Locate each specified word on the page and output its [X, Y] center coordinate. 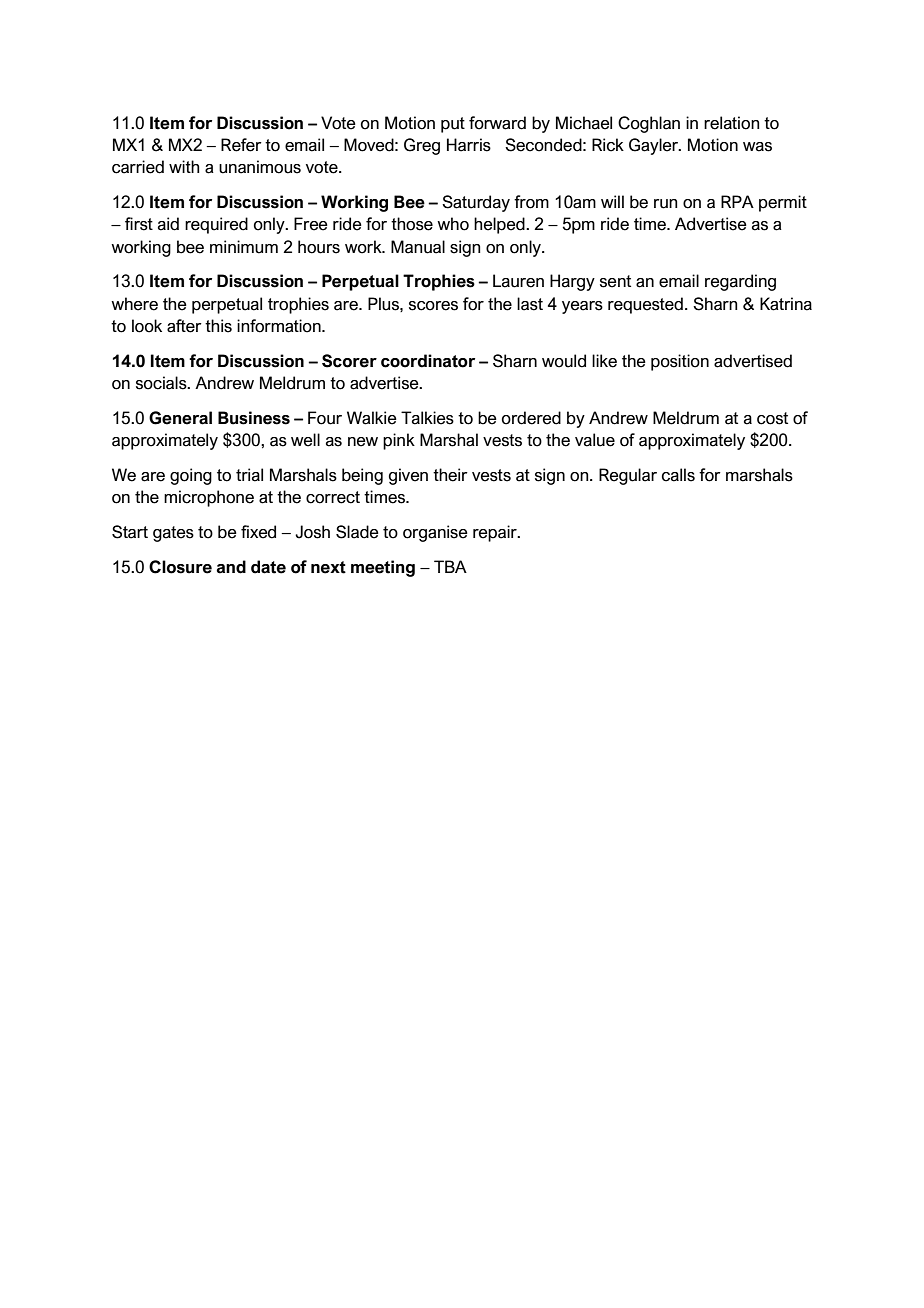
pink [399, 441]
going [191, 476]
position [680, 362]
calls [678, 475]
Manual [418, 247]
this [218, 326]
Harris [469, 145]
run [666, 204]
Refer [241, 145]
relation [732, 123]
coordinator [428, 361]
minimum [244, 247]
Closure [180, 567]
